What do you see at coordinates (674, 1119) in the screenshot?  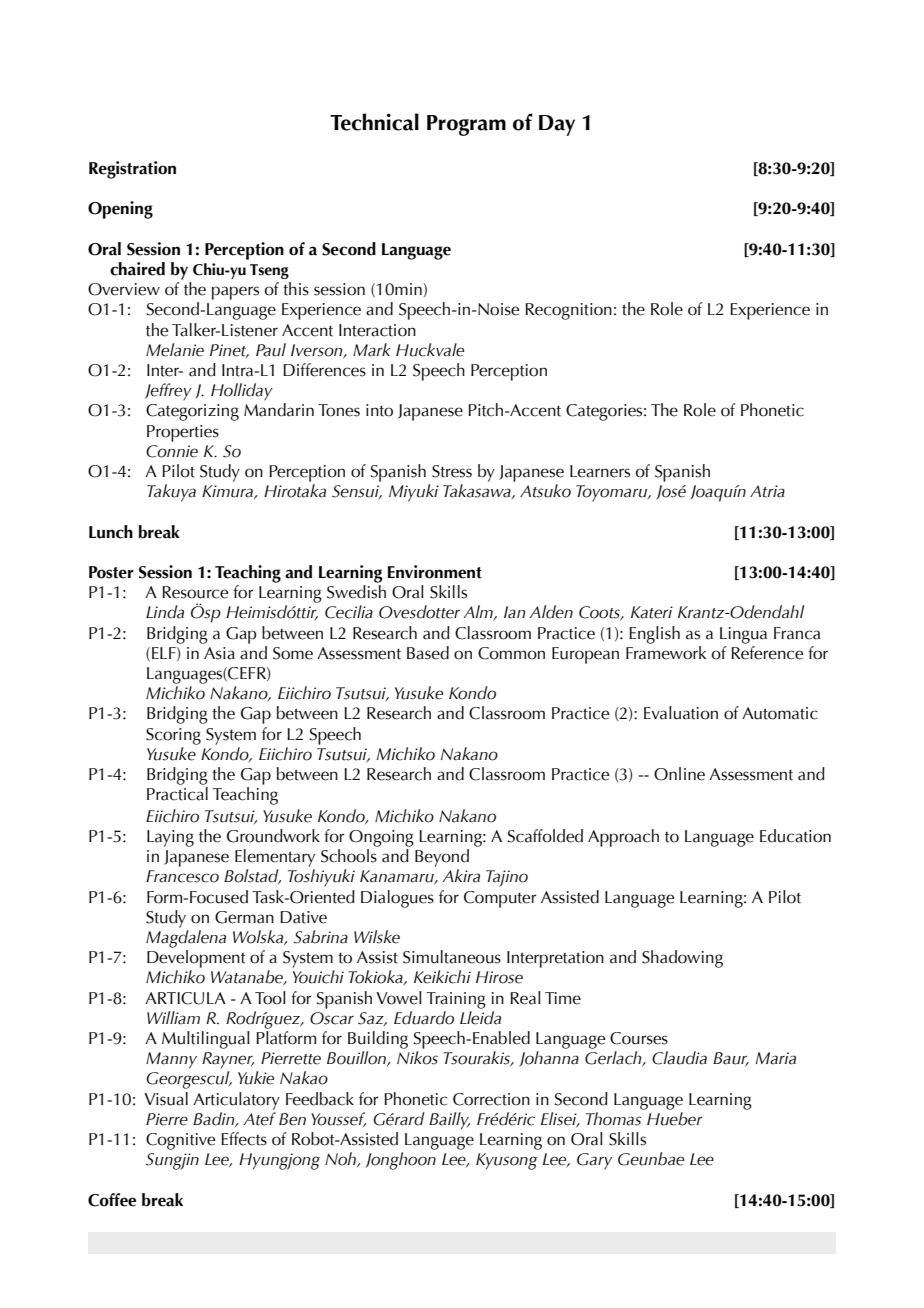 I see `Hueber` at bounding box center [674, 1119].
